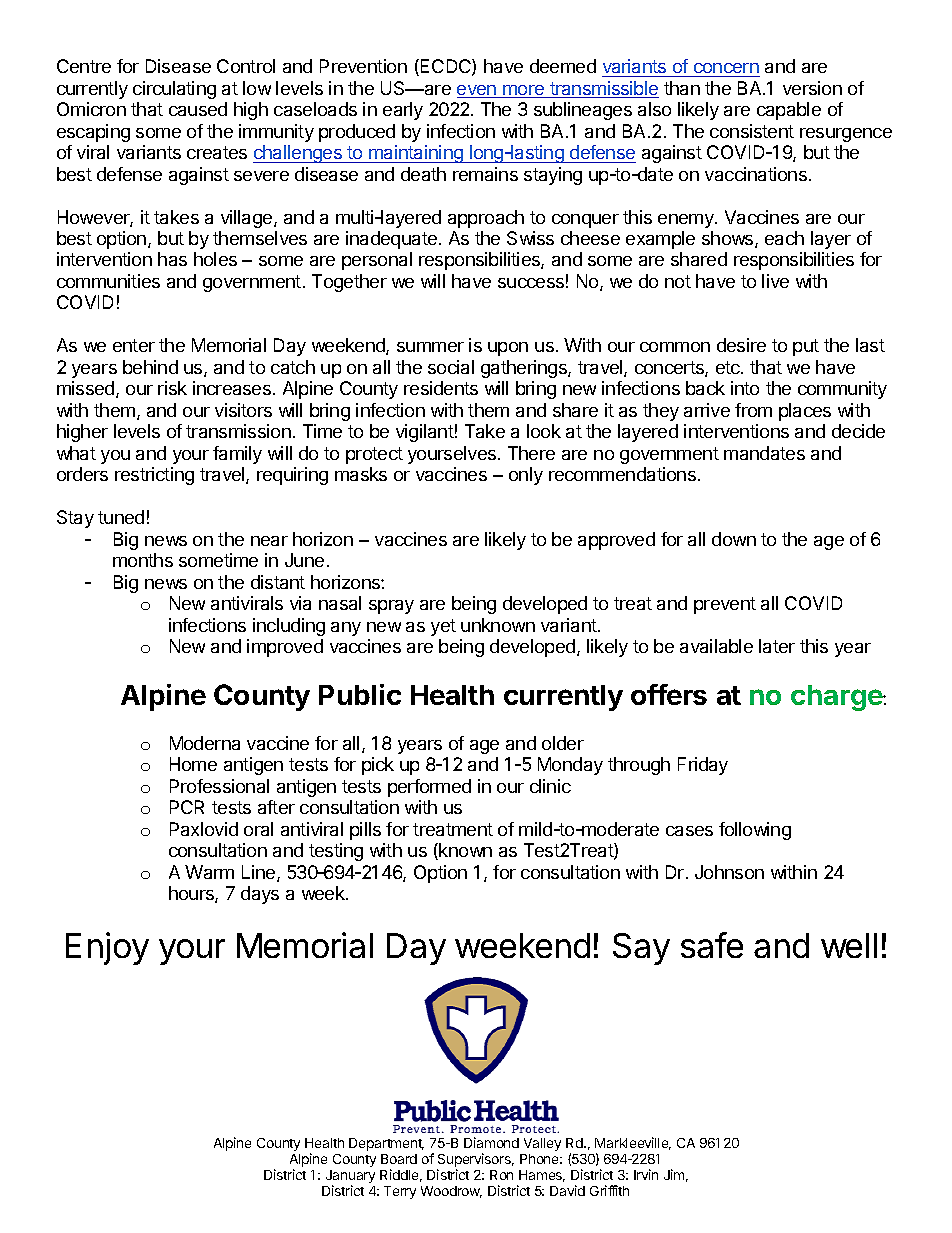  What do you see at coordinates (524, 91) in the document?
I see `more` at bounding box center [524, 91].
